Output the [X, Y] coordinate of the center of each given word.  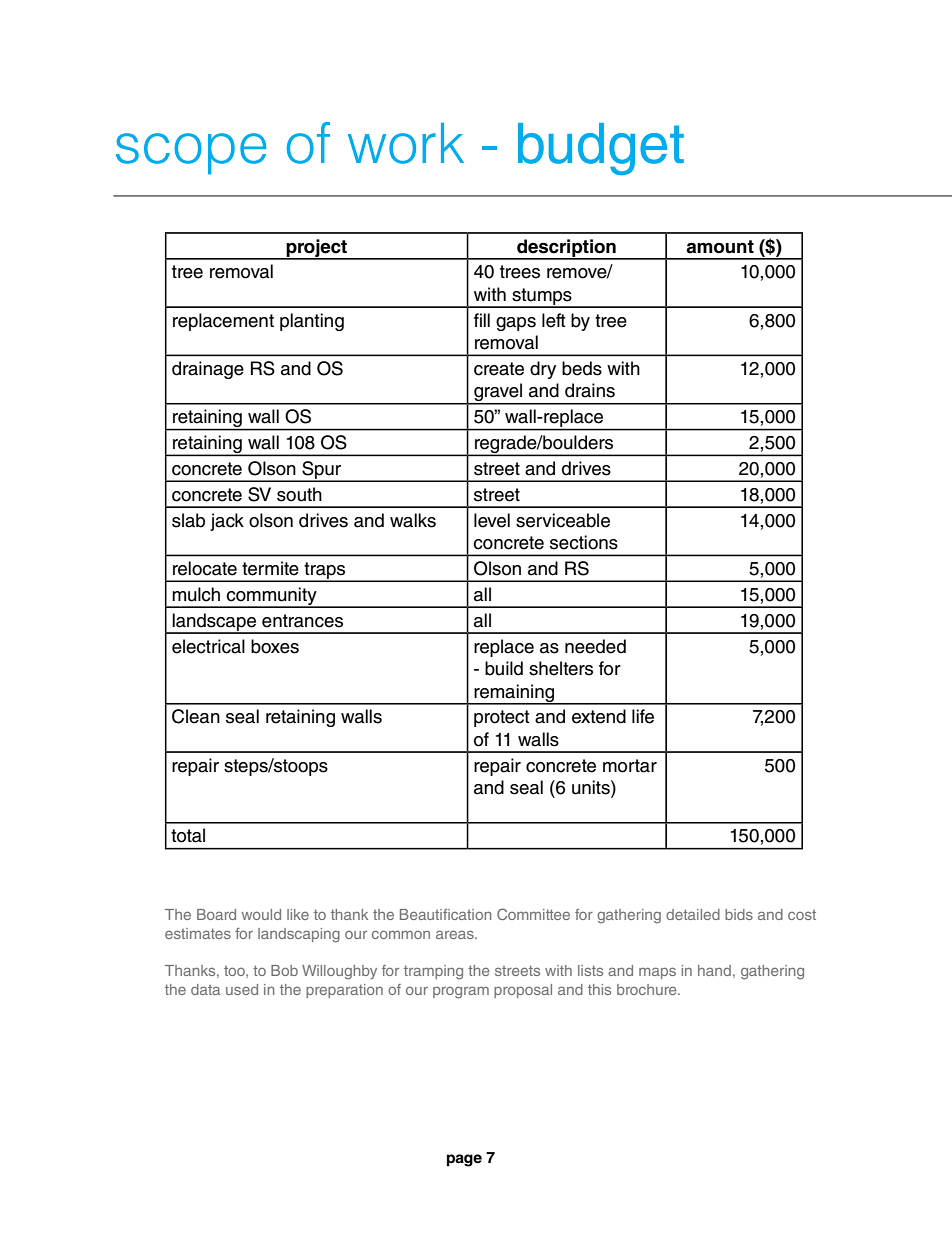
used [242, 989]
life [643, 716]
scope [191, 154]
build [504, 668]
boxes [275, 646]
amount [720, 247]
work [406, 143]
